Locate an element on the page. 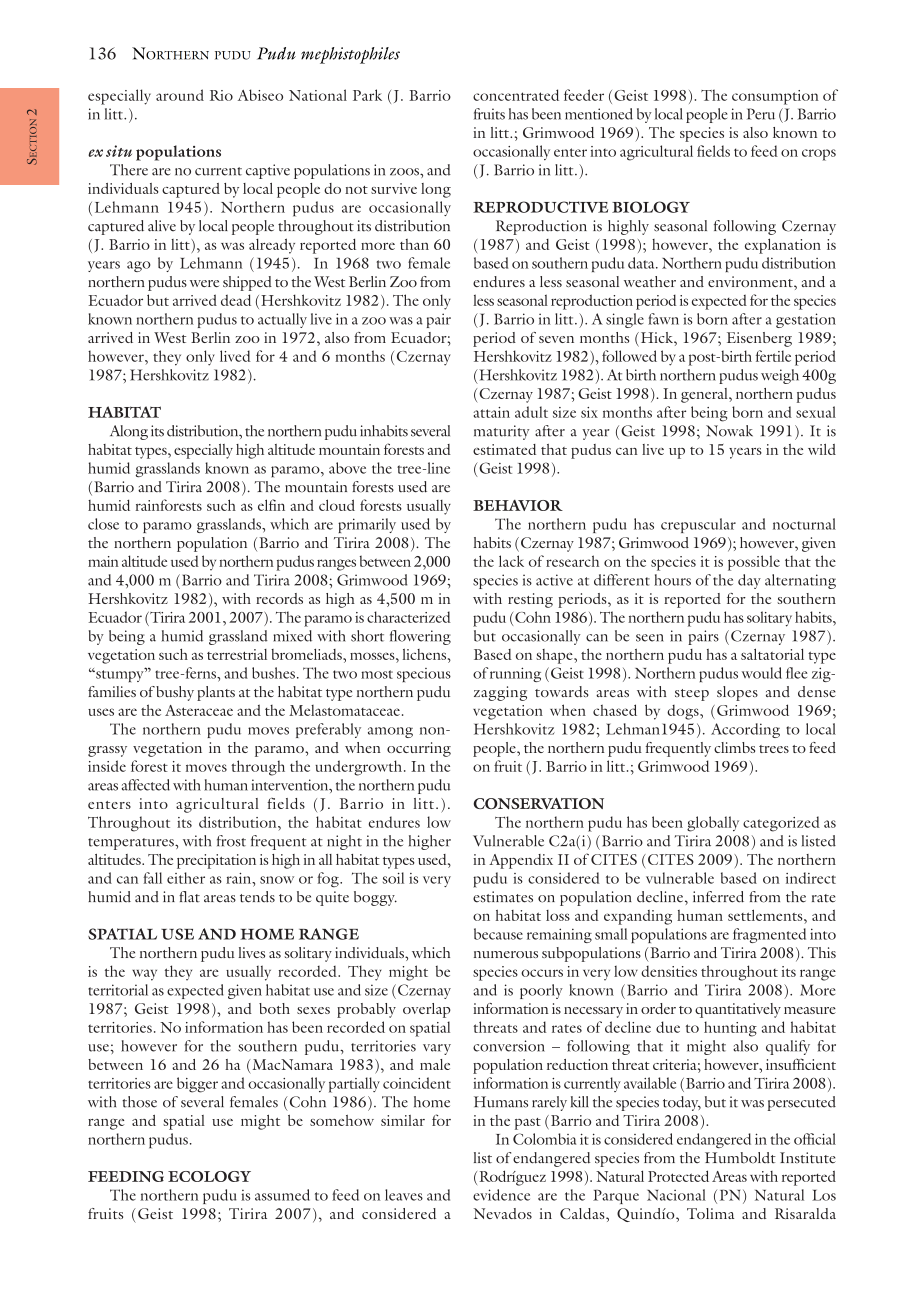  inferred is located at coordinates (718, 897).
